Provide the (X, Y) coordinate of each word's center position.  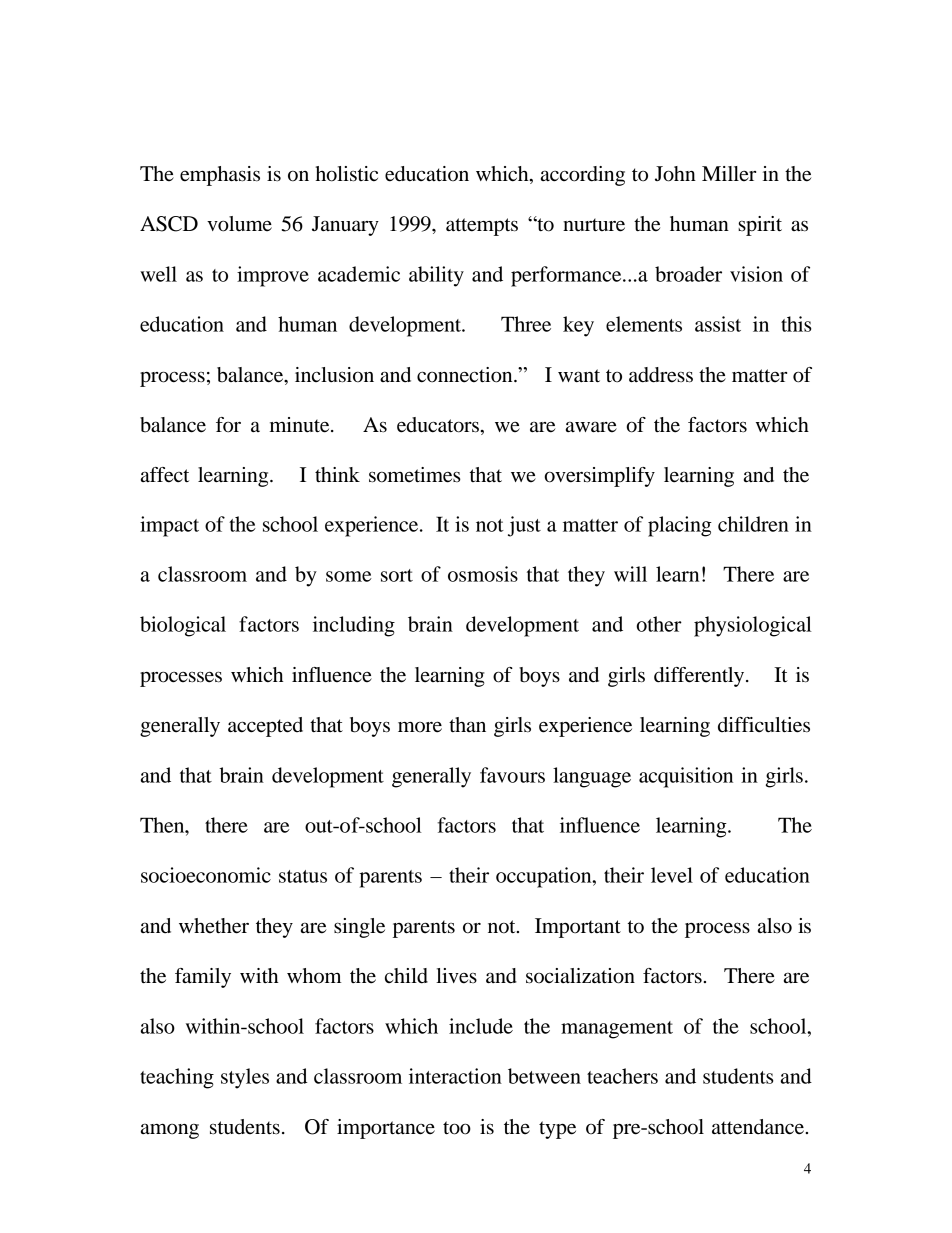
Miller (729, 174)
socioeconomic (206, 875)
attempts (482, 227)
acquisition (686, 777)
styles (245, 1078)
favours (512, 775)
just (524, 526)
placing (680, 526)
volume (239, 224)
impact (169, 526)
